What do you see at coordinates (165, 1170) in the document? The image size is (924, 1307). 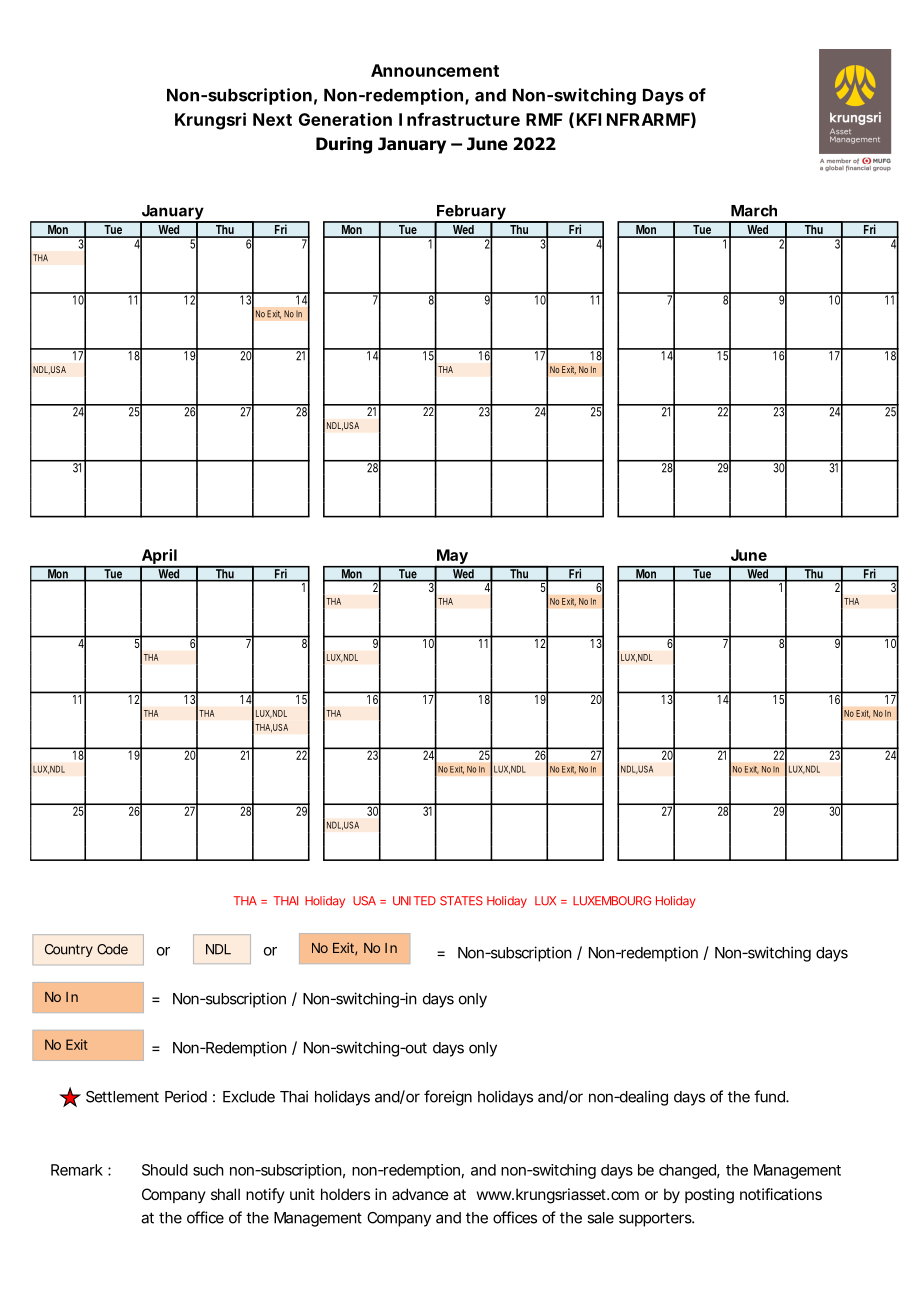 I see `Should` at bounding box center [165, 1170].
